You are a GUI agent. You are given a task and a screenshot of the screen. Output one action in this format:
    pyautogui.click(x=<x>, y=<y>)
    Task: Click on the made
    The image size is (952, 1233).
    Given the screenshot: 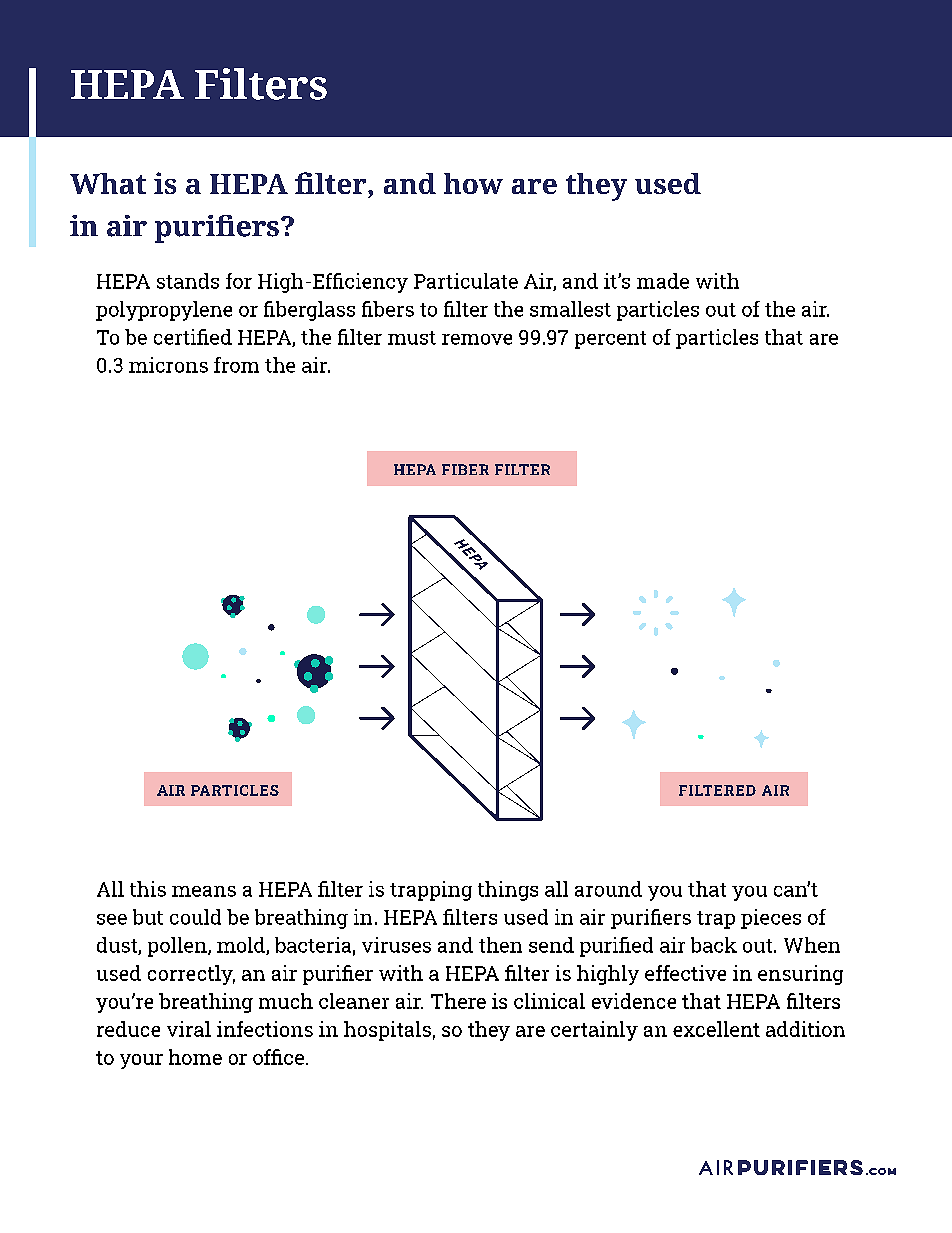 What is the action you would take?
    pyautogui.click(x=663, y=281)
